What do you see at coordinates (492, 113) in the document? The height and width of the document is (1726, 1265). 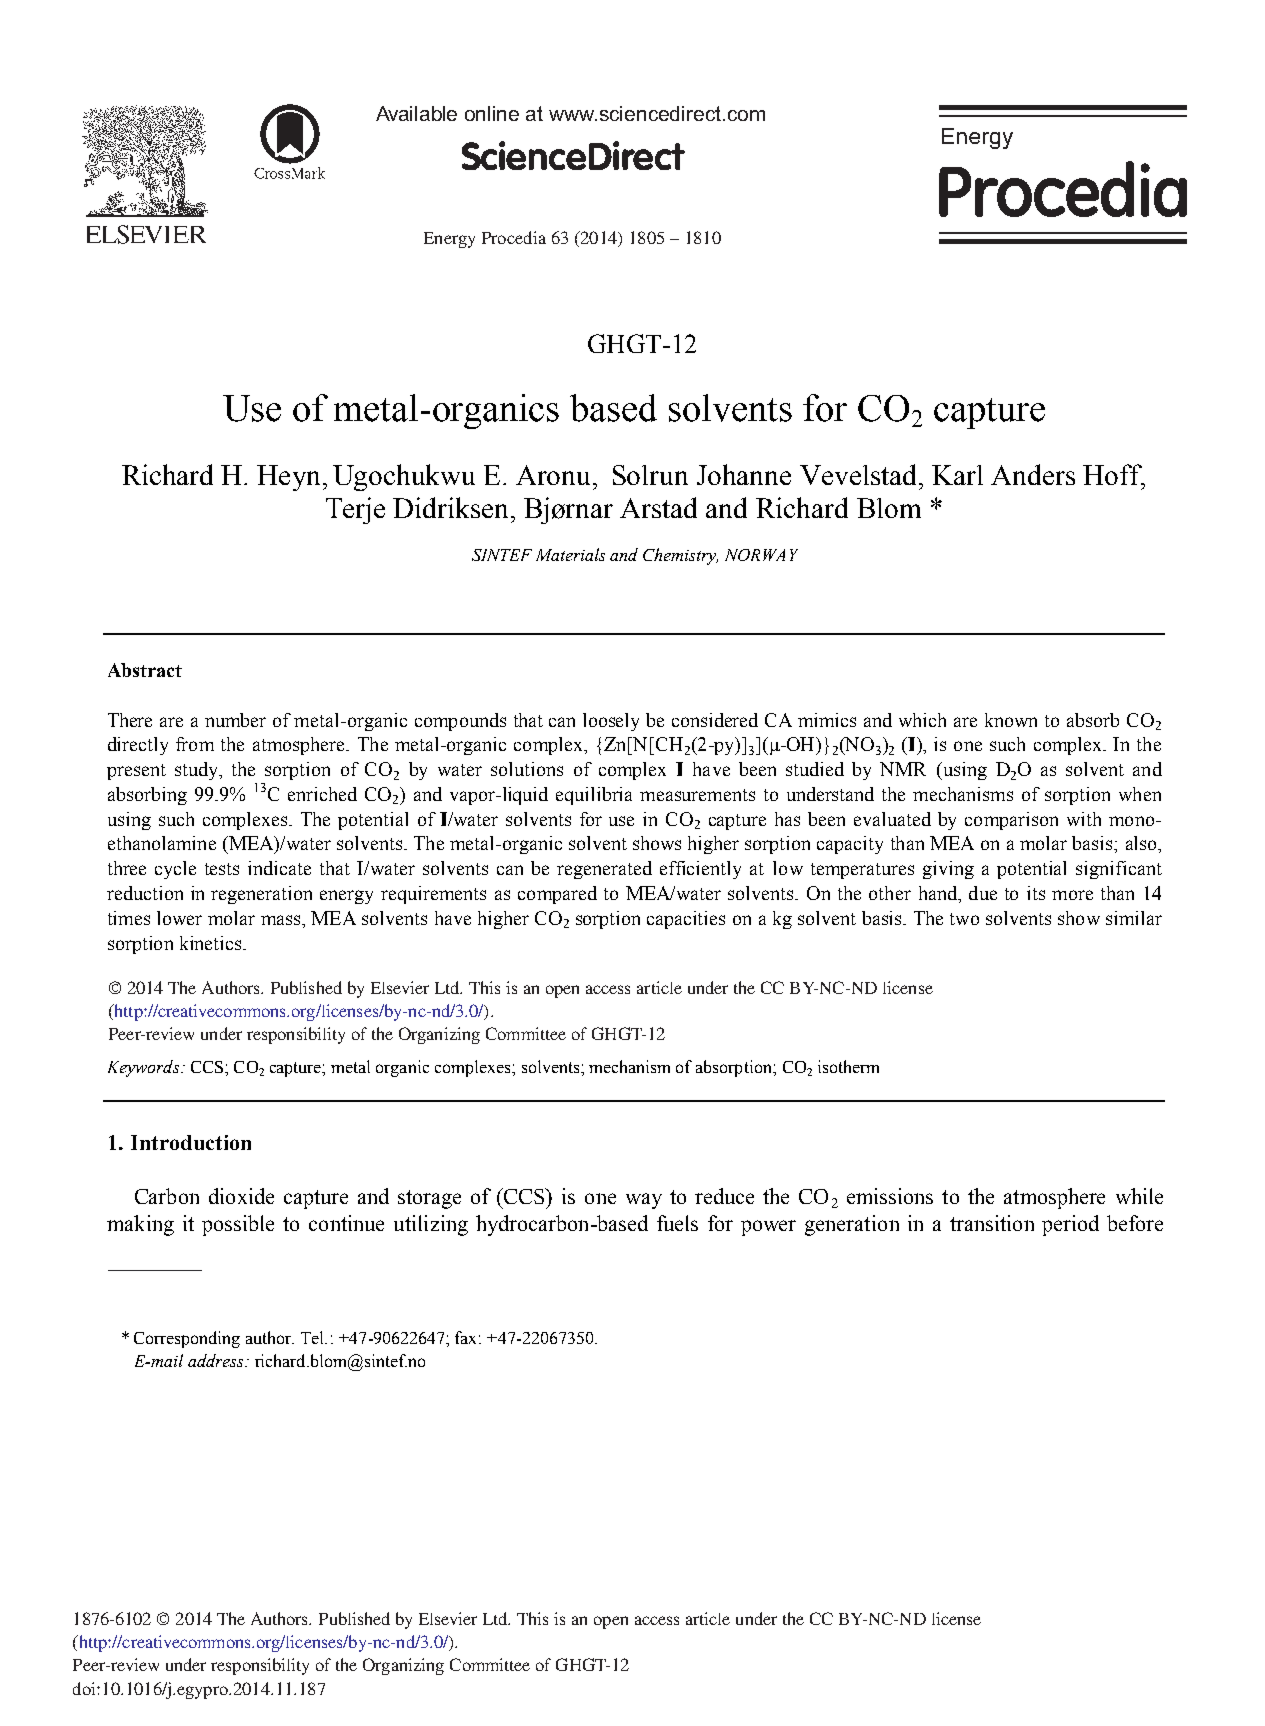 I see `online` at bounding box center [492, 113].
